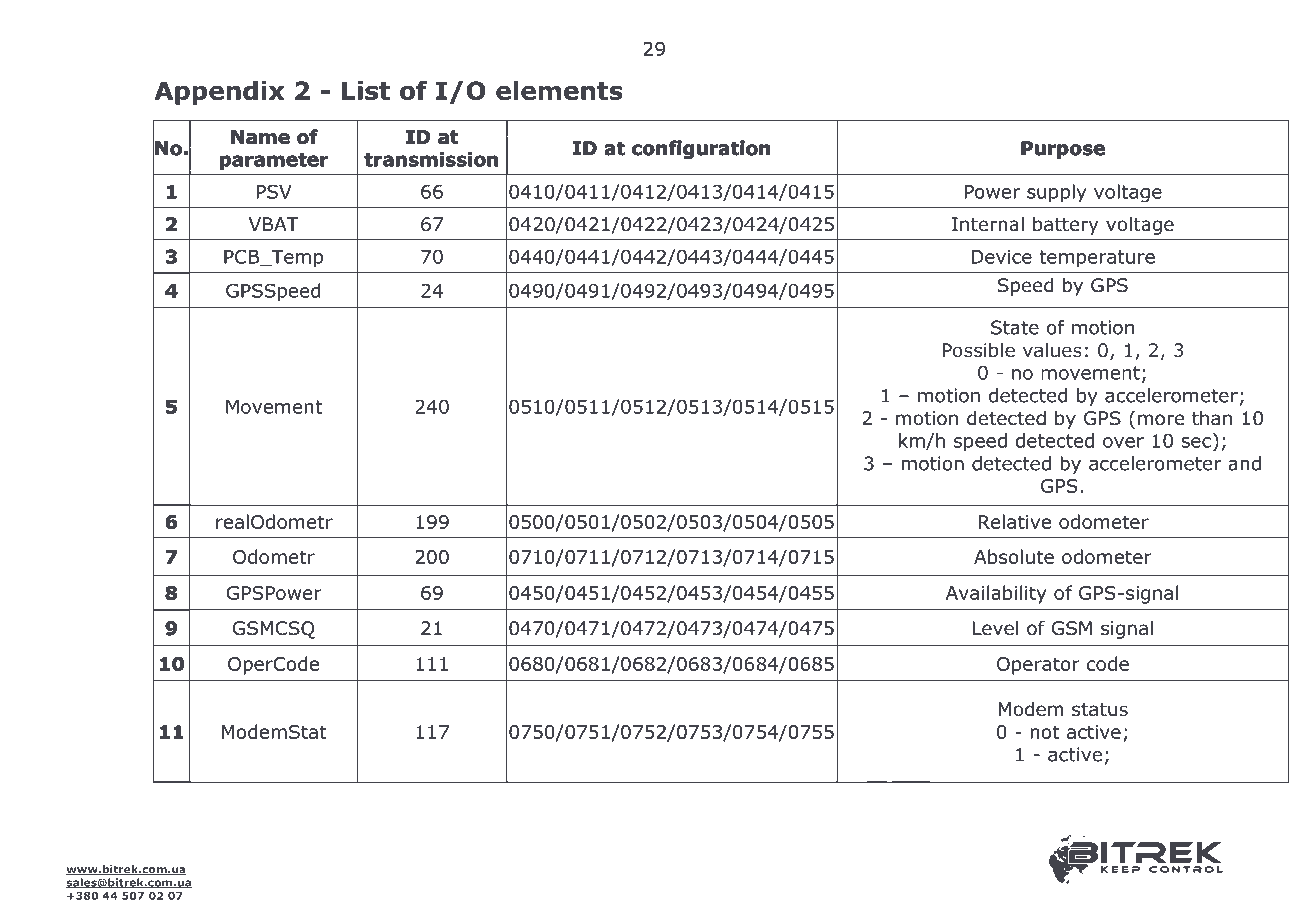 Image resolution: width=1308 pixels, height=924 pixels. I want to click on List, so click(366, 90).
